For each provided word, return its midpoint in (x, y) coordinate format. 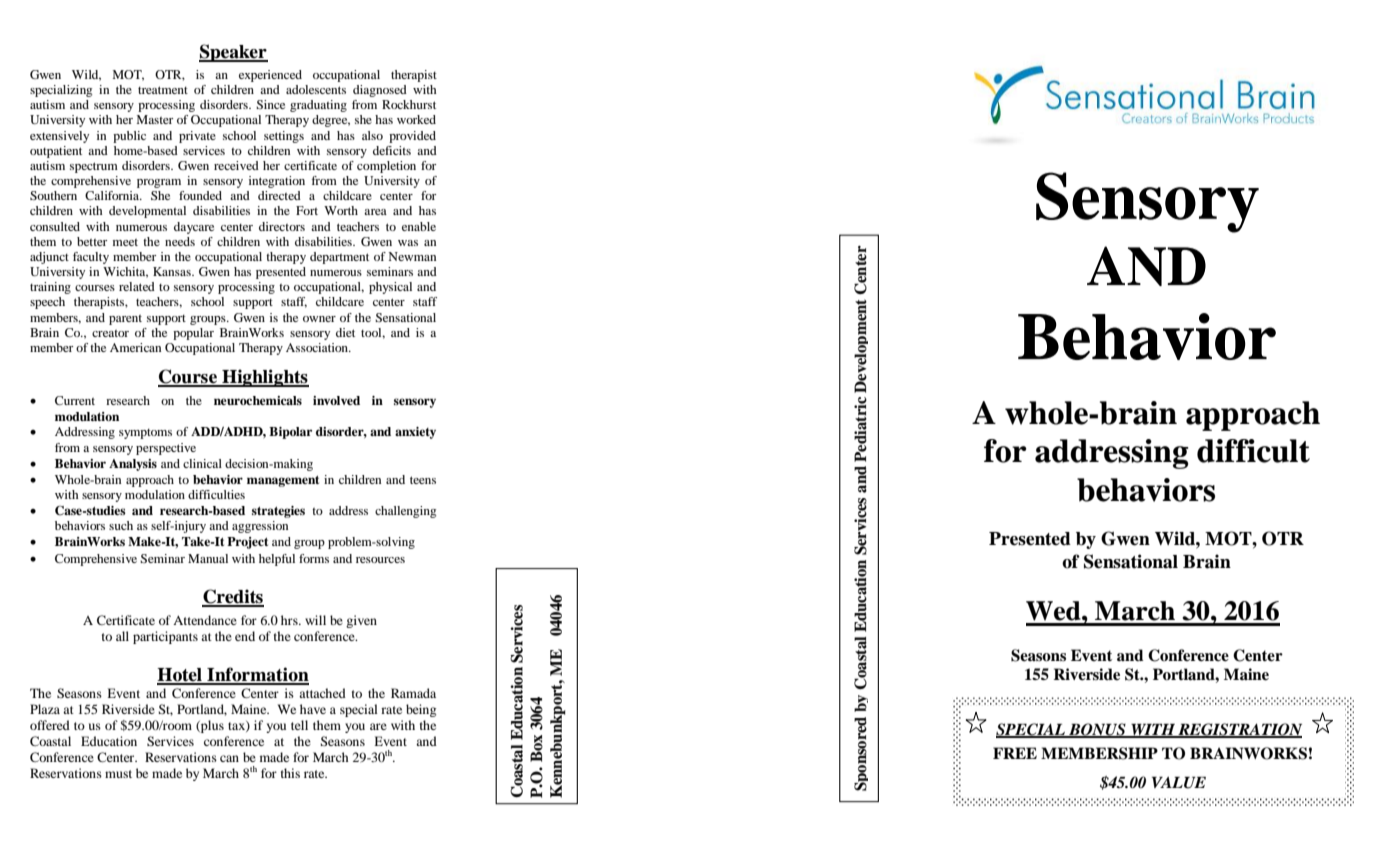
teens (423, 480)
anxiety (415, 433)
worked (416, 119)
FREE (1015, 753)
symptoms (145, 434)
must (118, 774)
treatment (163, 90)
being (421, 710)
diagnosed (380, 91)
